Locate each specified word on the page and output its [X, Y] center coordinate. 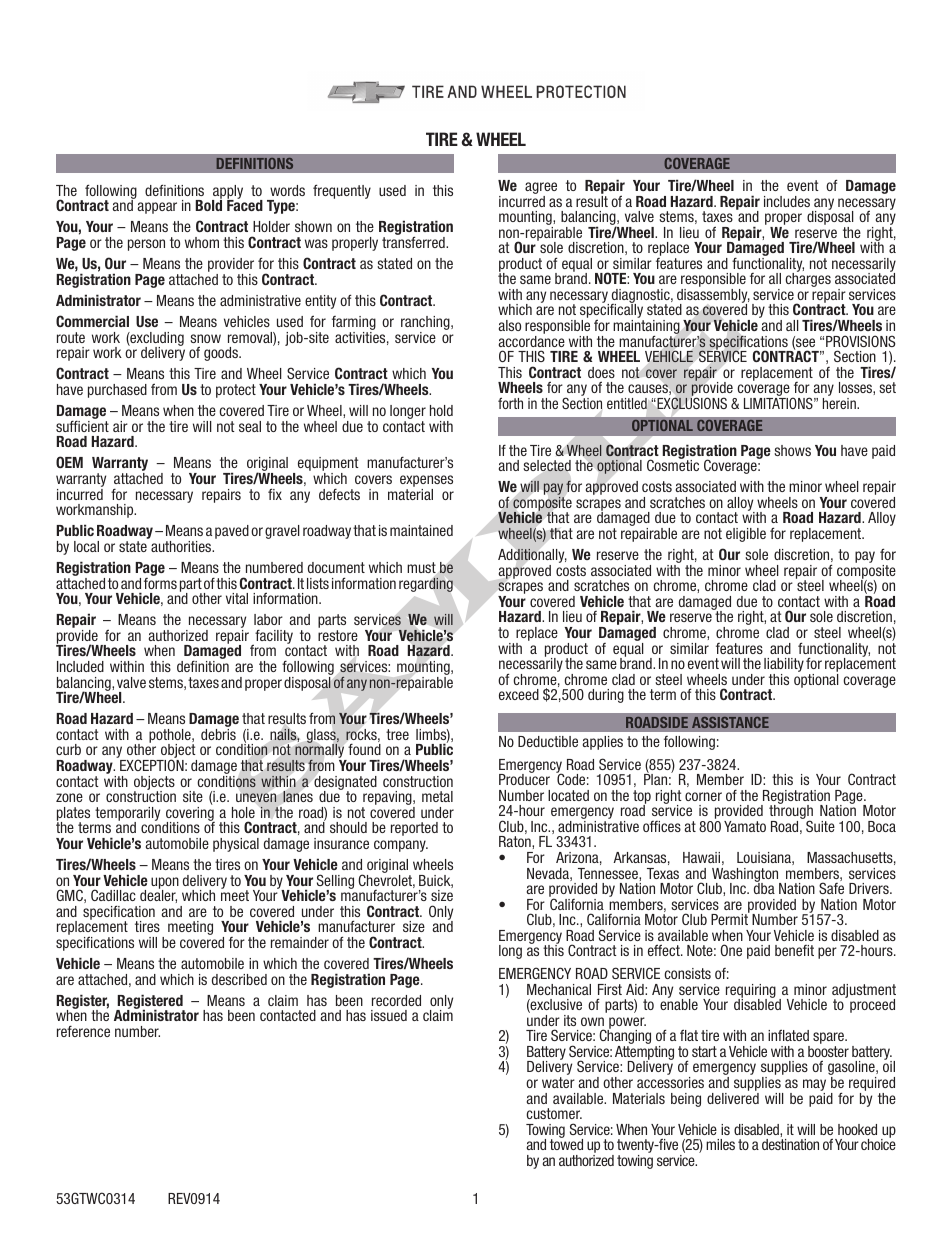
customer [554, 1113]
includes [787, 201]
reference [83, 1031]
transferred [414, 242]
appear [157, 208]
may [814, 1086]
